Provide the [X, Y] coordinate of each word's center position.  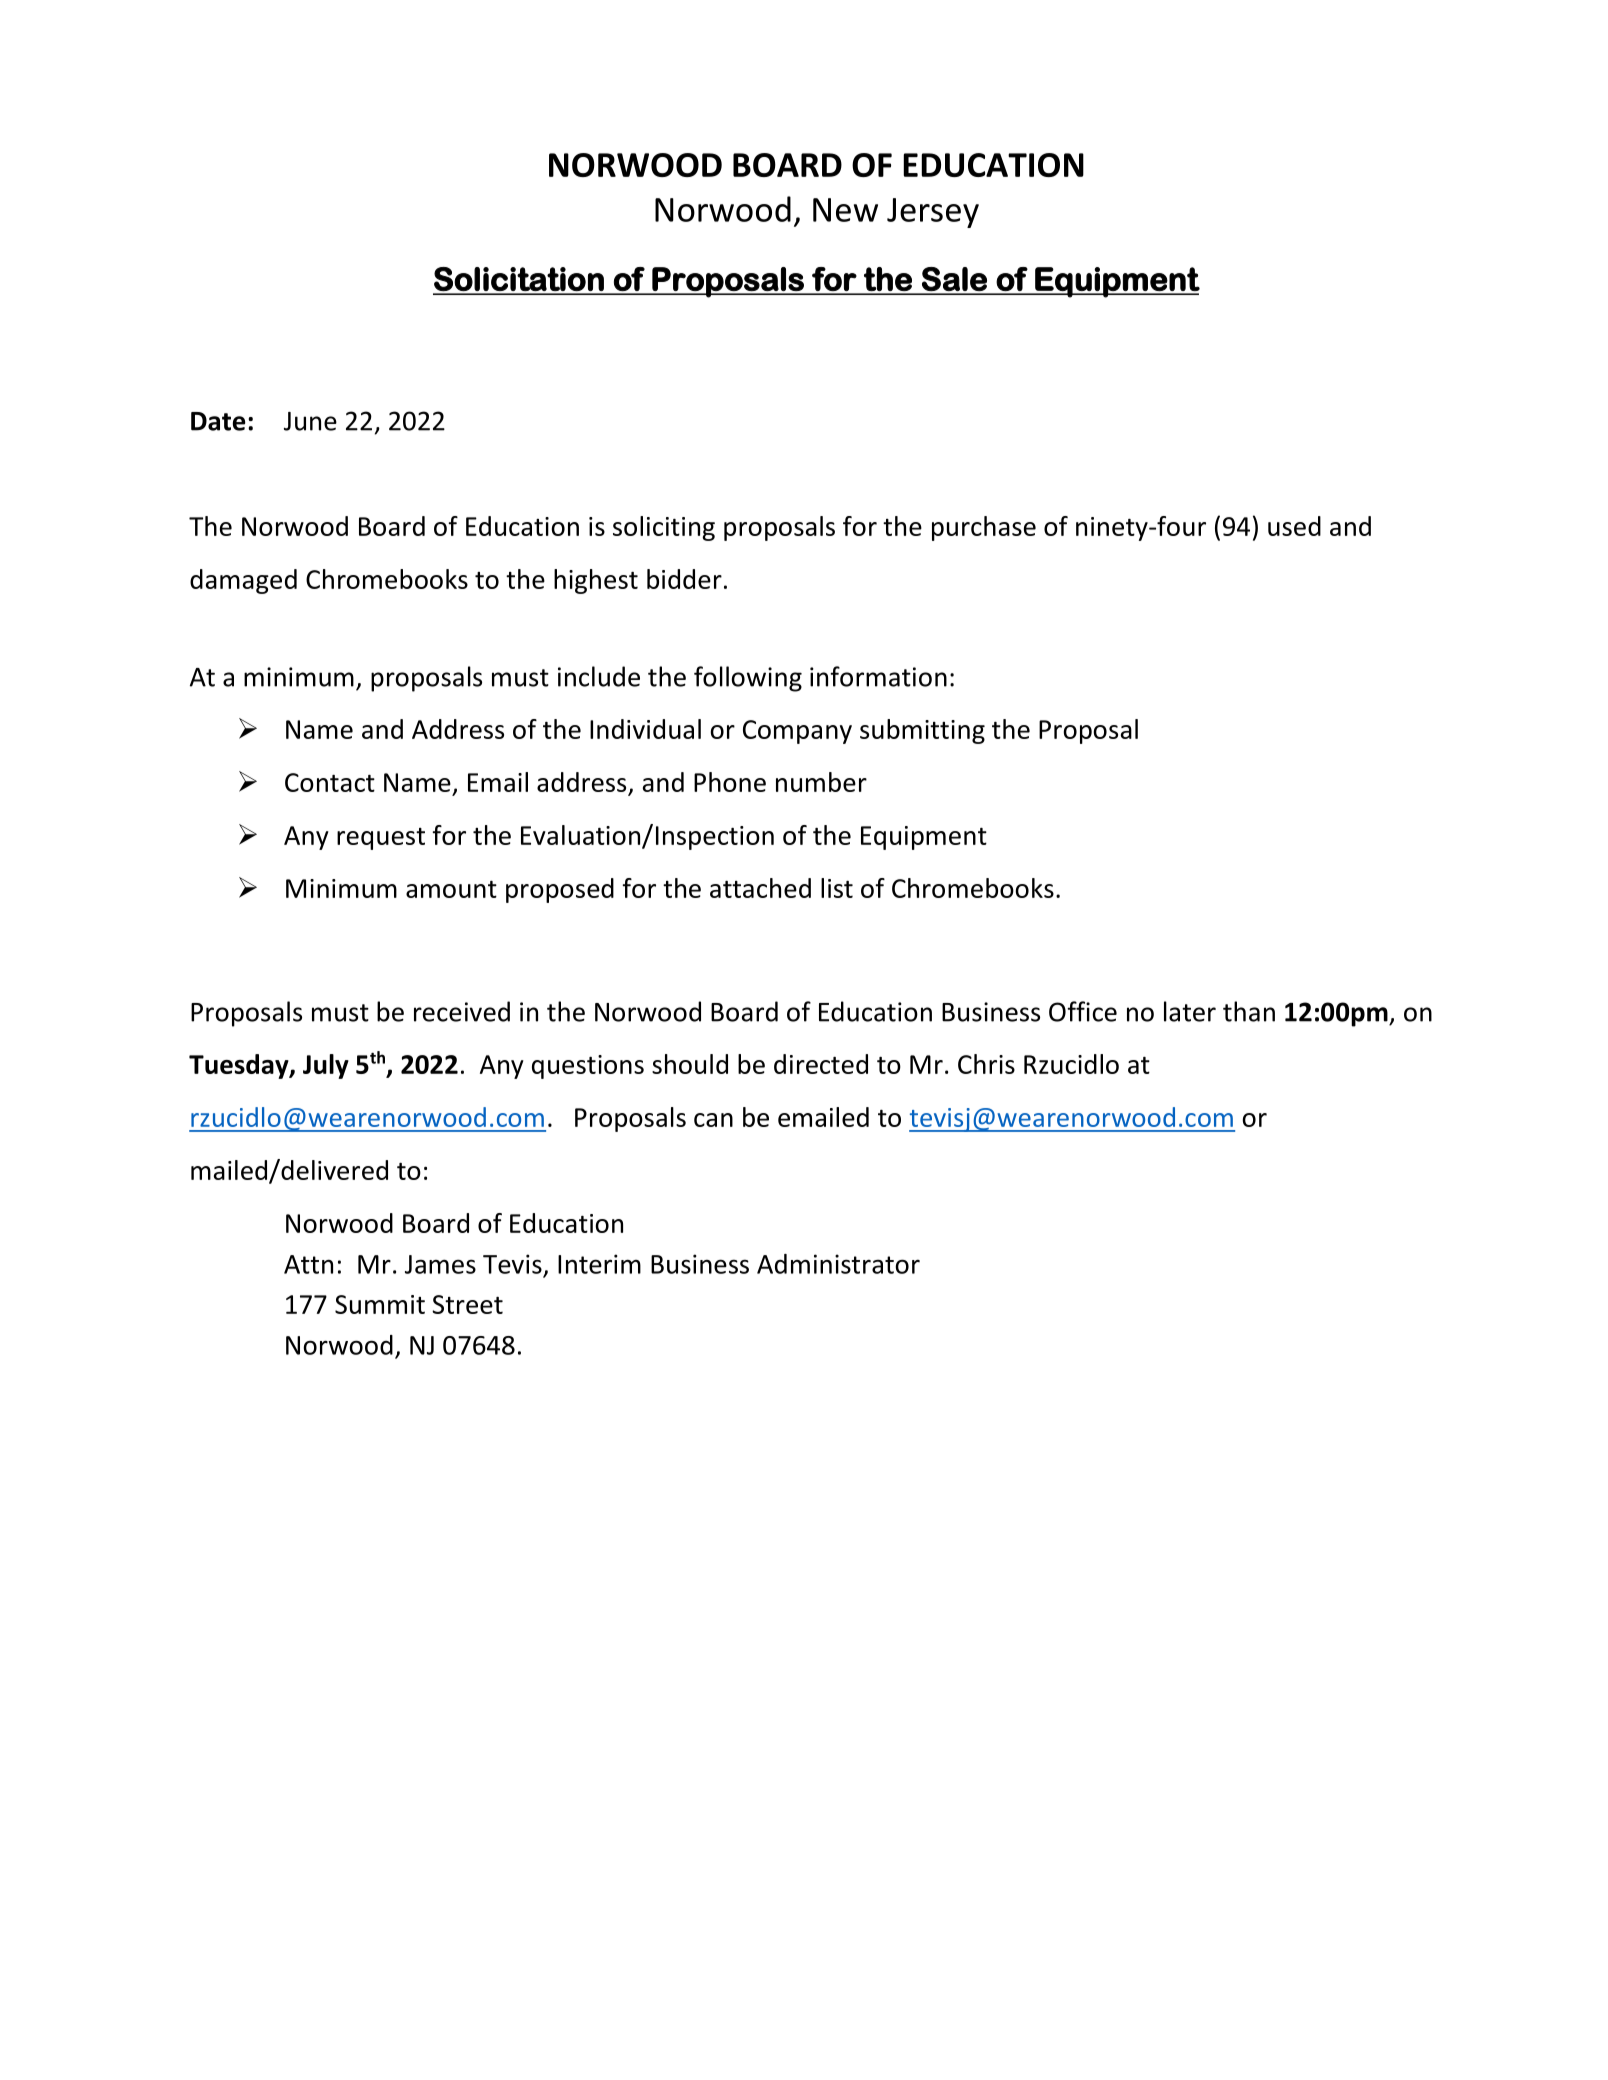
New [845, 210]
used [1294, 526]
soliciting [664, 528]
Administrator [838, 1264]
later [1190, 1011]
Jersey [933, 213]
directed [821, 1064]
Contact [330, 782]
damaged [243, 581]
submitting [922, 731]
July [326, 1066]
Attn [308, 1264]
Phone [730, 782]
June [310, 421]
